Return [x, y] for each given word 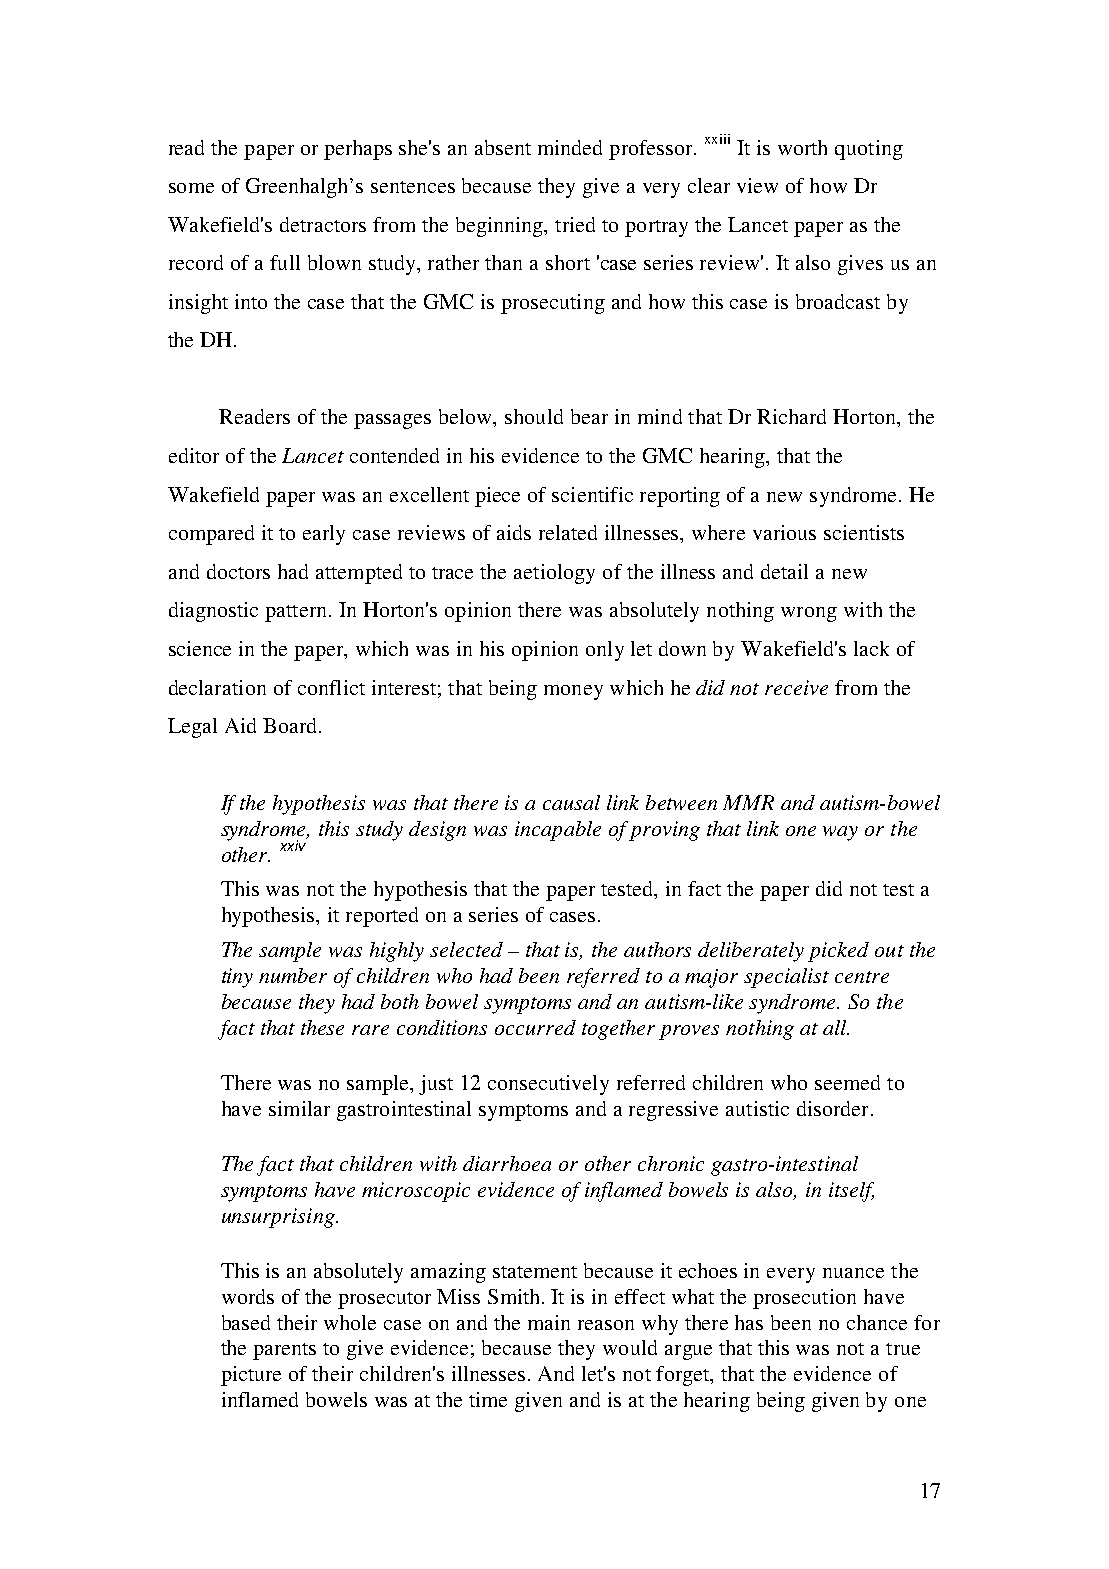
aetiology [554, 574]
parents [284, 1351]
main [549, 1322]
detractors [323, 224]
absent [503, 147]
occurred [535, 1027]
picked [838, 952]
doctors [238, 571]
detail [784, 571]
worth [802, 147]
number [293, 975]
